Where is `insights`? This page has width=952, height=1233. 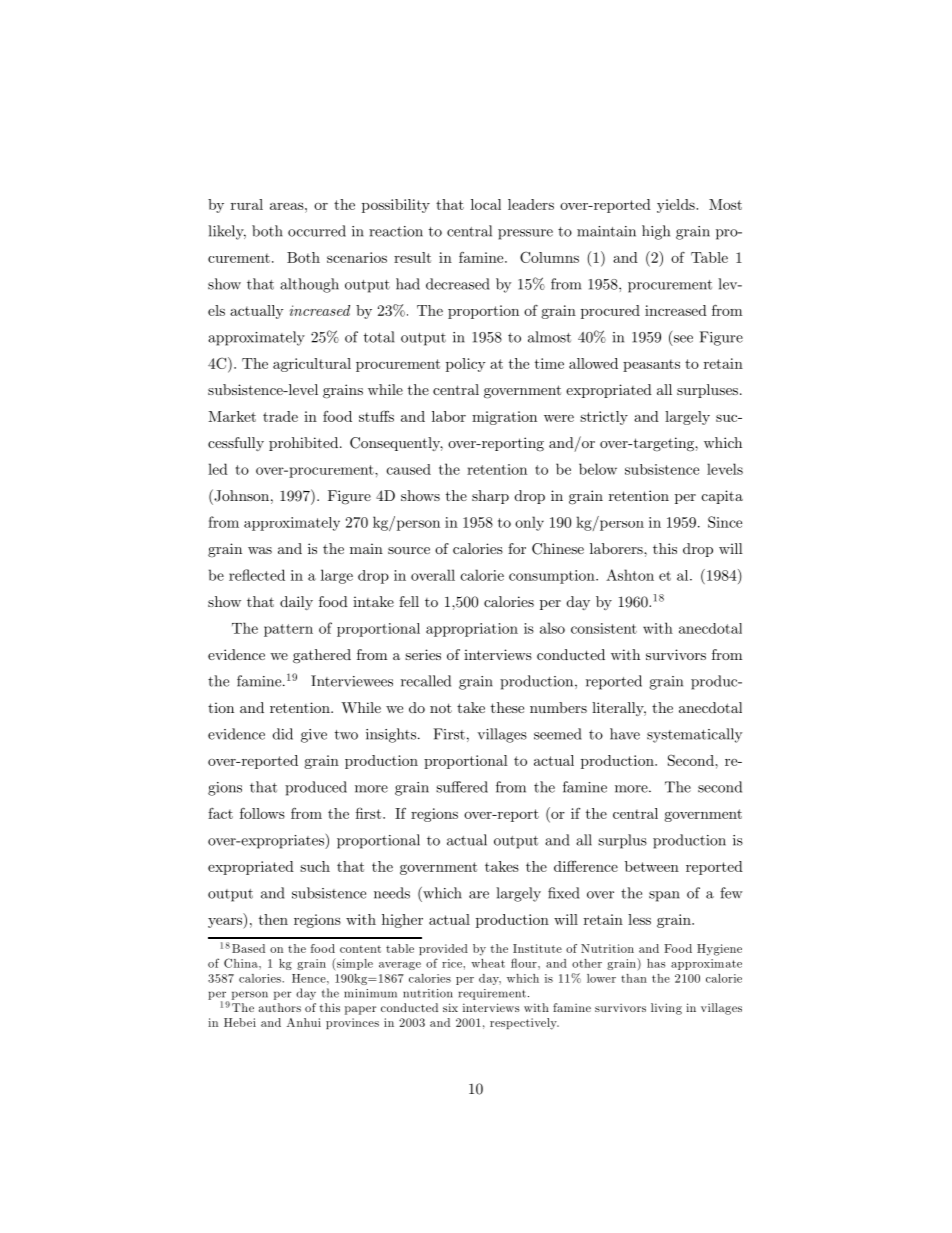
insights is located at coordinates (392, 735).
